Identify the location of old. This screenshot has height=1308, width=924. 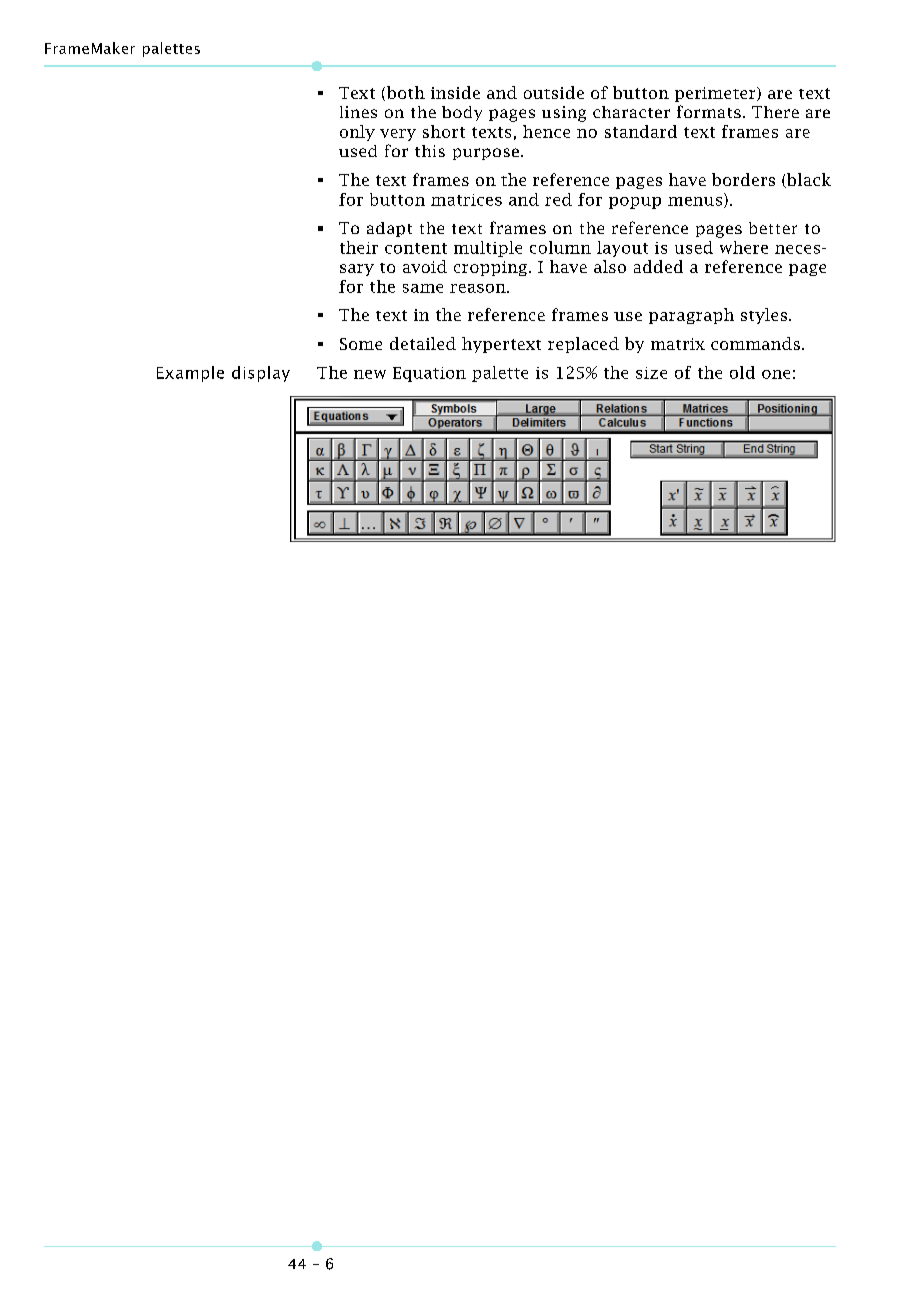
(742, 372).
